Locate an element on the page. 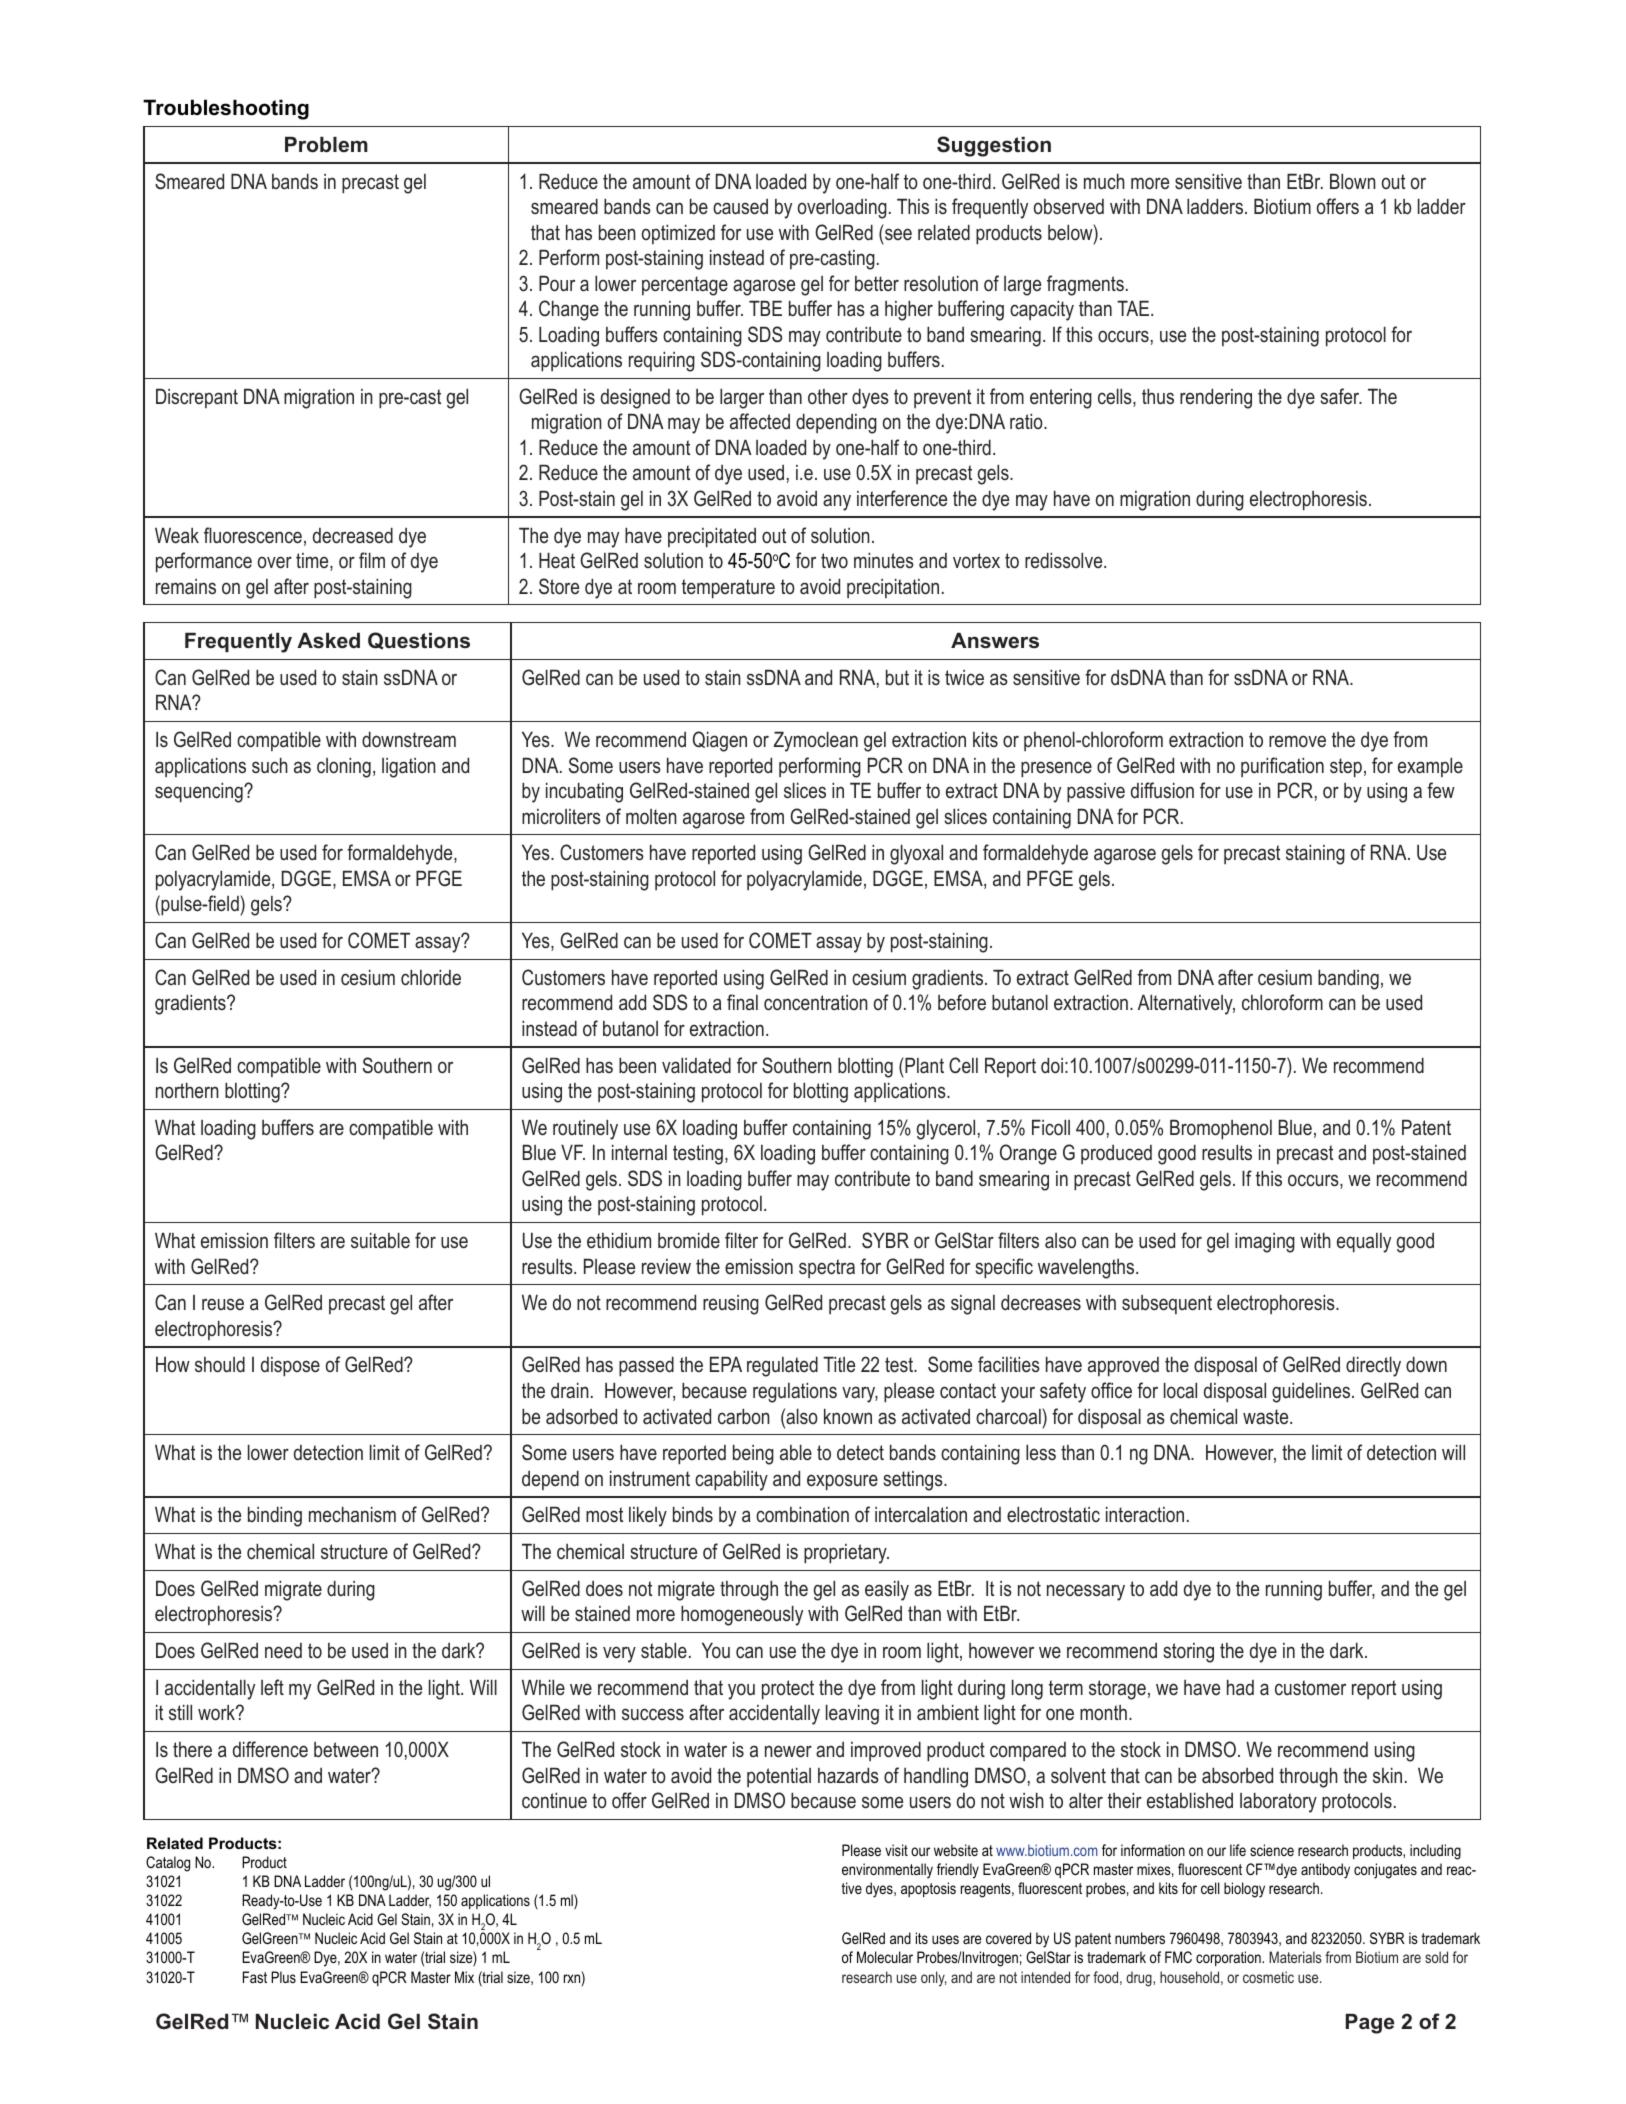 The image size is (1626, 2104). northern is located at coordinates (187, 1090).
